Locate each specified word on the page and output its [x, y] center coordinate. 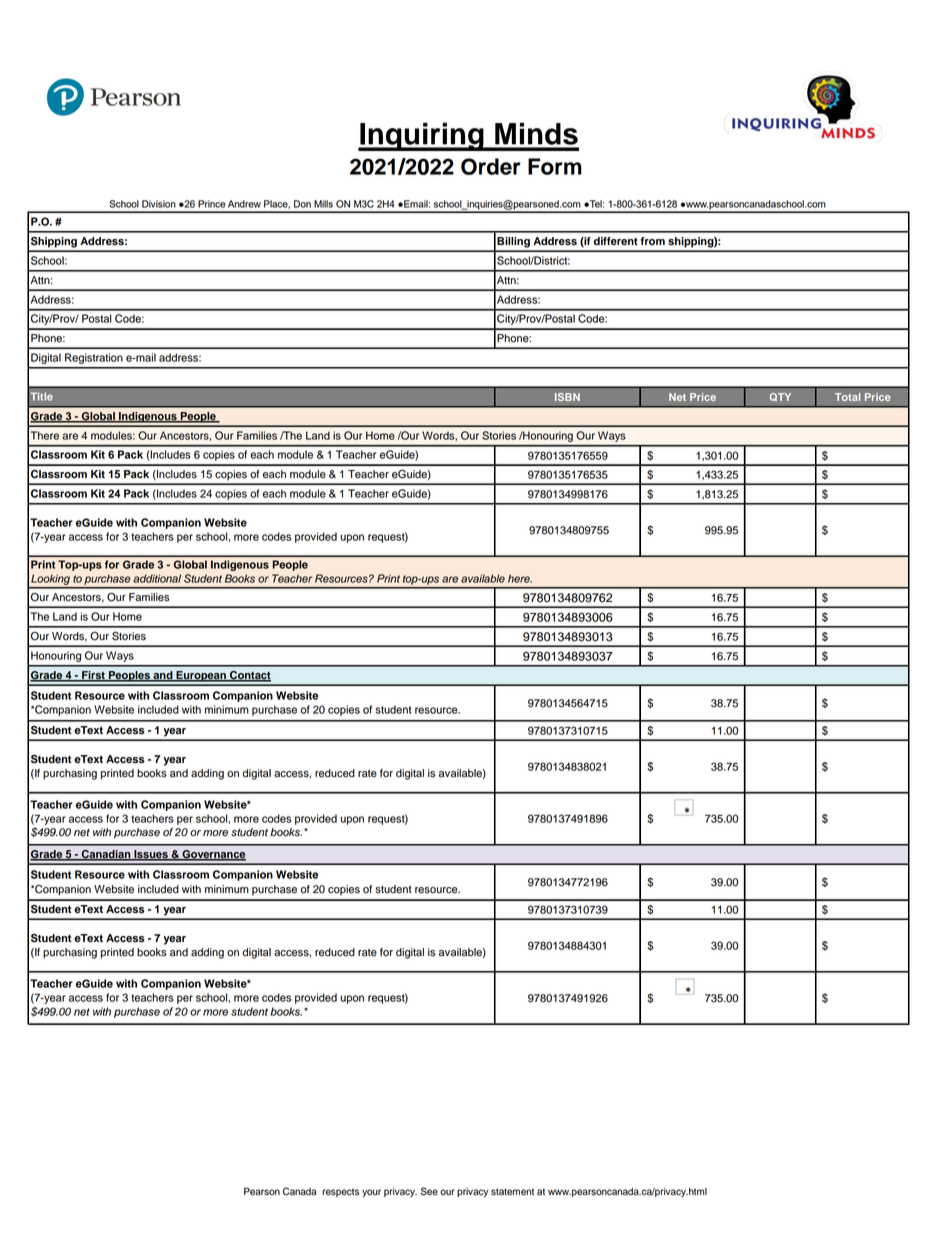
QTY [780, 397]
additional [157, 578]
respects [340, 1193]
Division [159, 204]
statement [512, 1192]
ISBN [567, 397]
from [653, 241]
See [429, 1191]
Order [491, 166]
